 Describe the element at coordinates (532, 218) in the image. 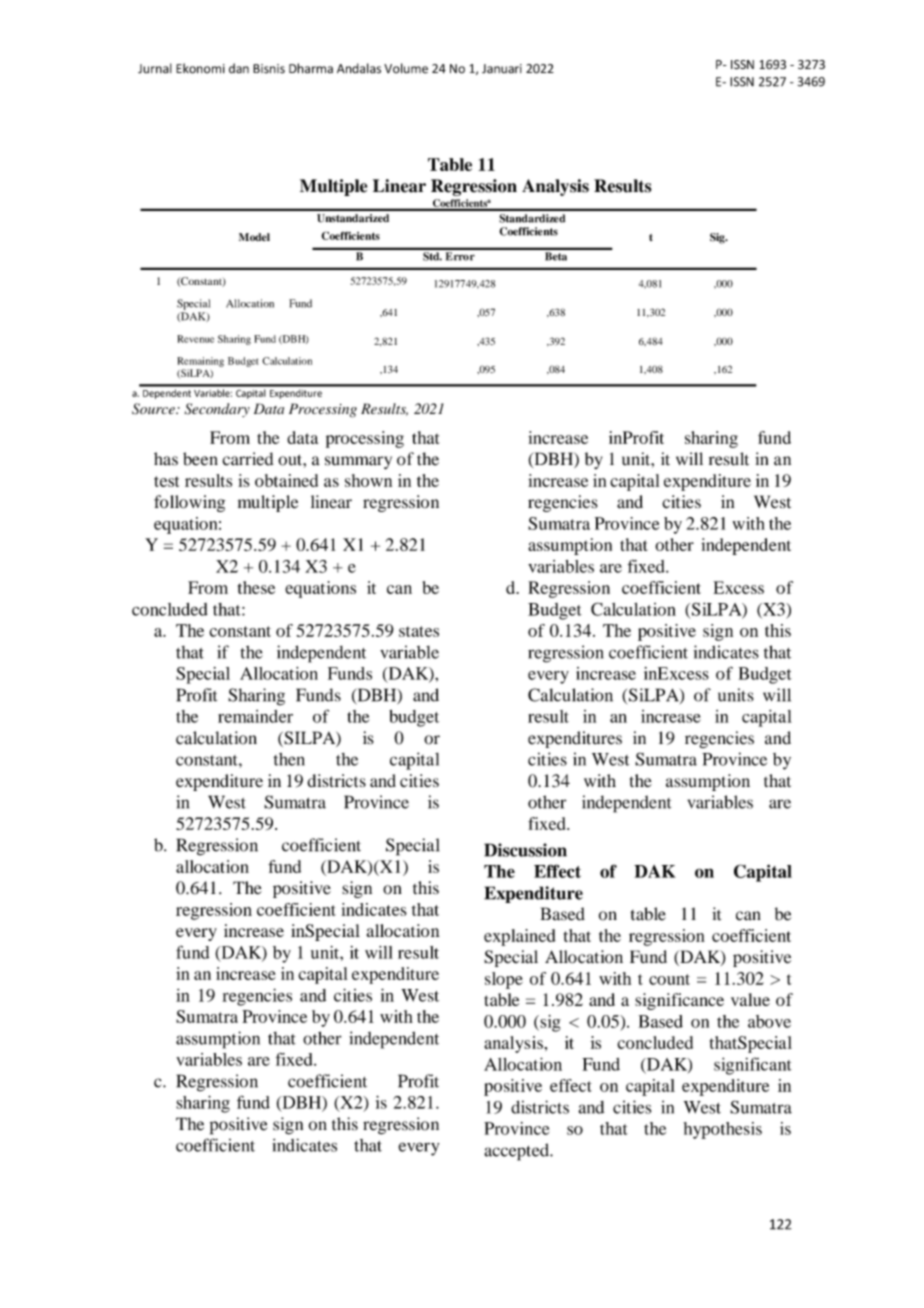

I see `Standardized` at that location.
